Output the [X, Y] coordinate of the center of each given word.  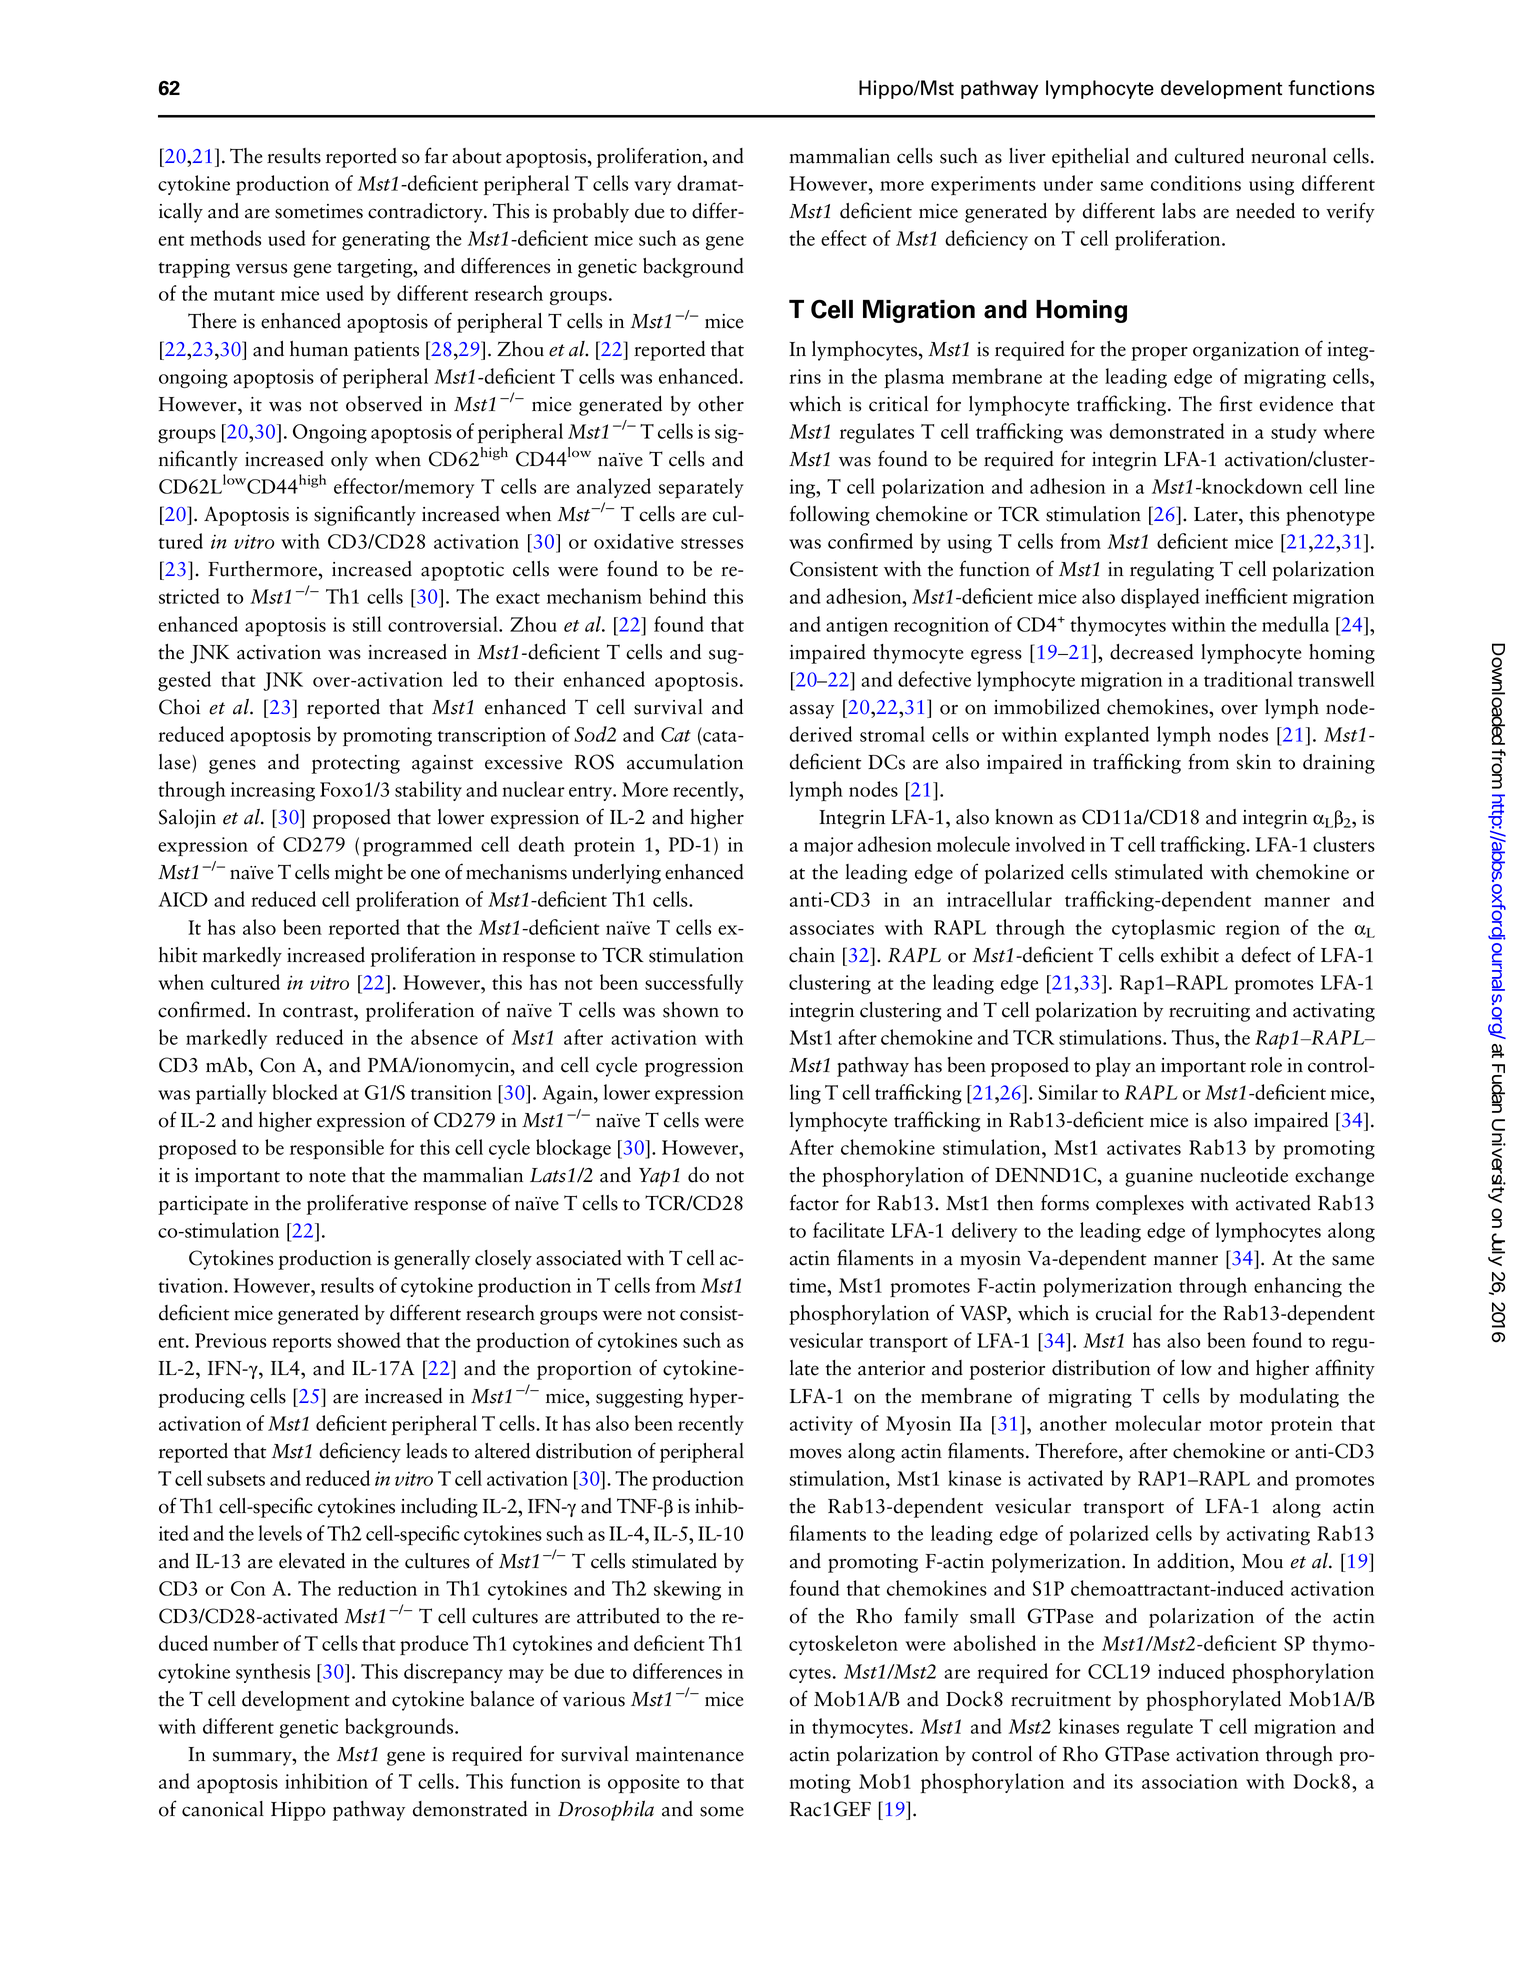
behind [677, 596]
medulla [1295, 624]
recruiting [1209, 1012]
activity [821, 1425]
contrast [319, 1012]
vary [652, 188]
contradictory [426, 213]
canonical [223, 1809]
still [367, 624]
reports [301, 1344]
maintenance [690, 1754]
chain [812, 955]
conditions [1196, 183]
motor [1236, 1425]
